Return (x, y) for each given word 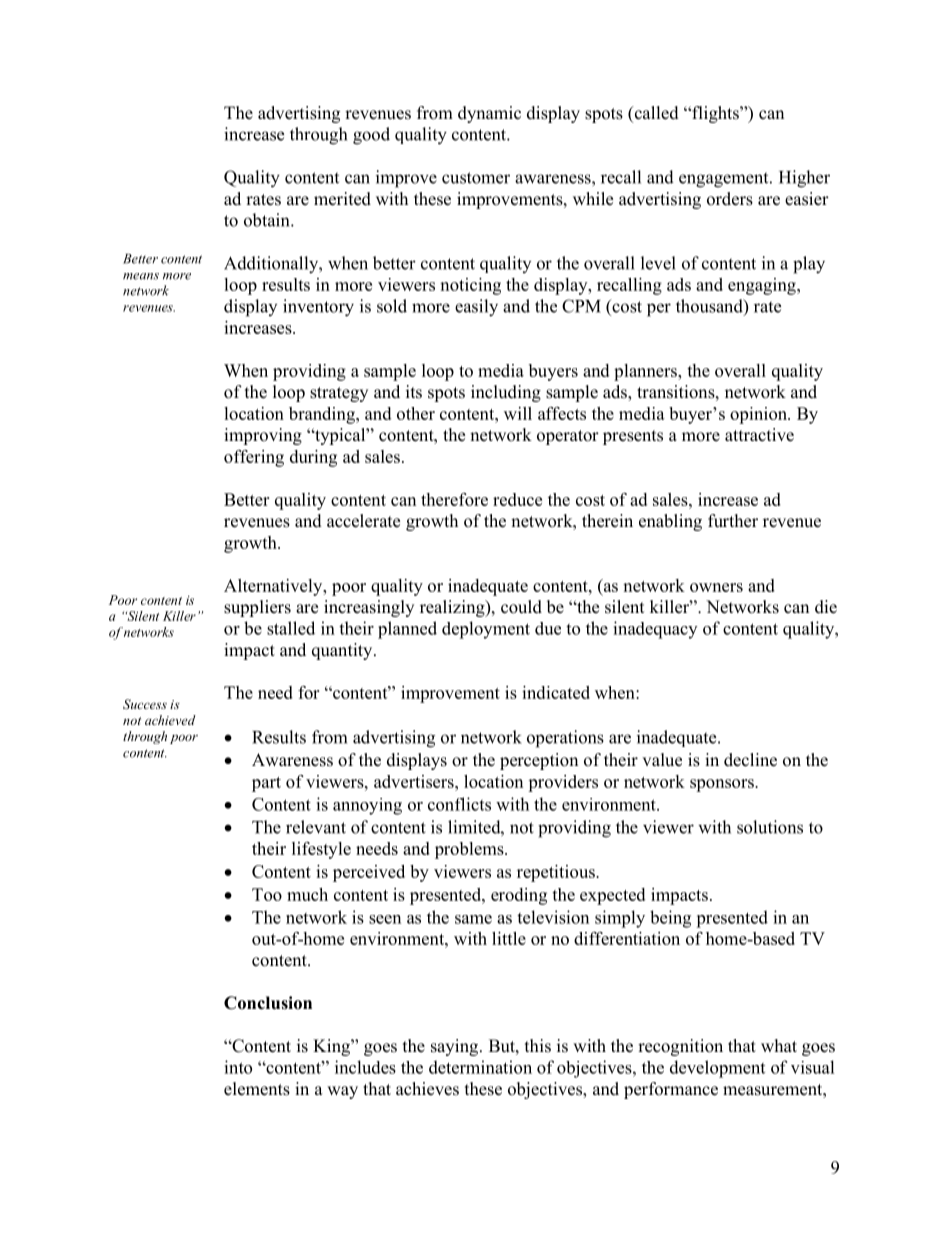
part (266, 784)
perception (539, 761)
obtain (268, 220)
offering (254, 458)
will (518, 413)
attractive (759, 435)
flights (715, 114)
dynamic (489, 114)
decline (750, 760)
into (238, 1067)
